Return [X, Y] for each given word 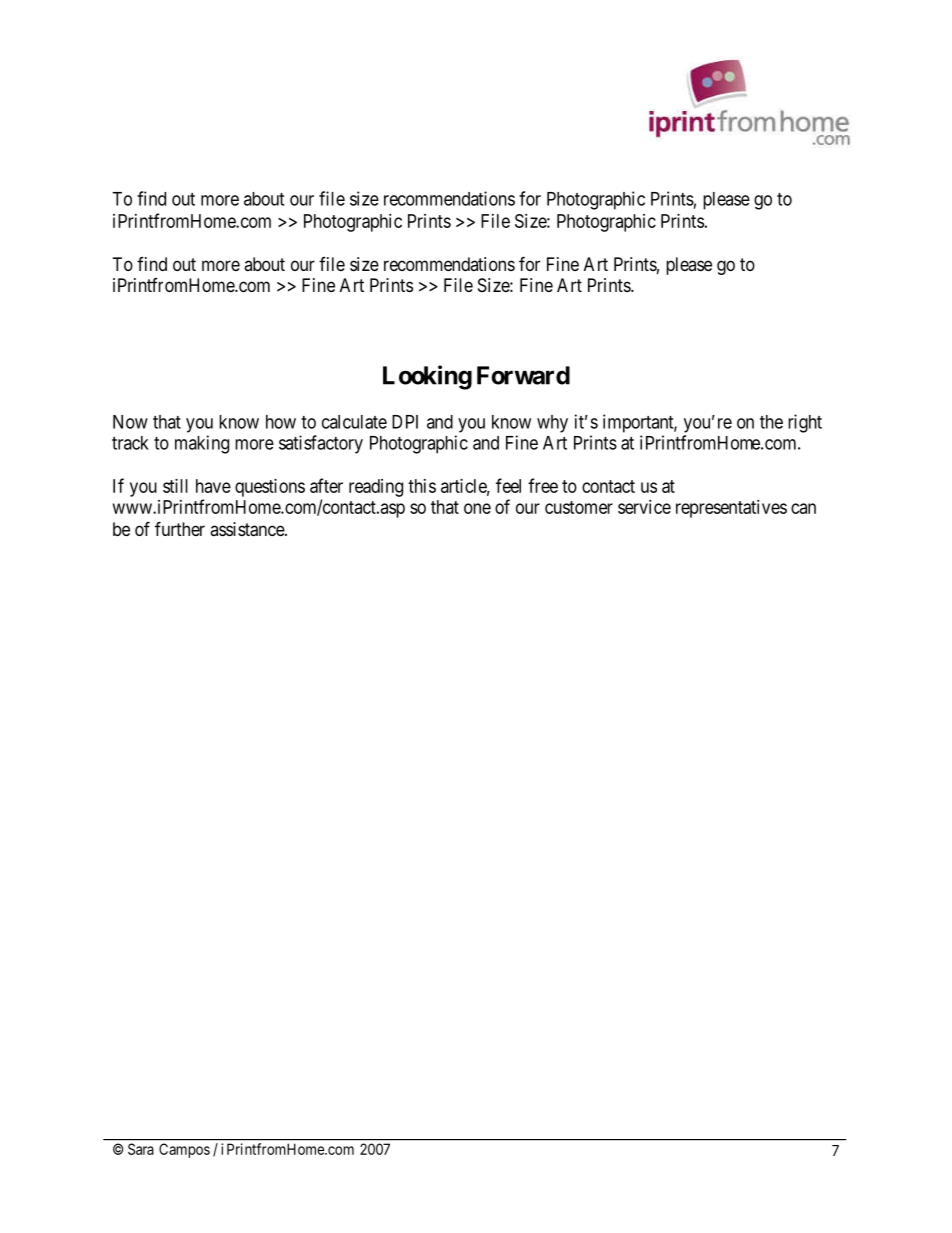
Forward [523, 375]
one [477, 508]
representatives [731, 509]
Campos [184, 1150]
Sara [141, 1149]
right [805, 423]
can [803, 508]
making [202, 444]
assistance [248, 529]
